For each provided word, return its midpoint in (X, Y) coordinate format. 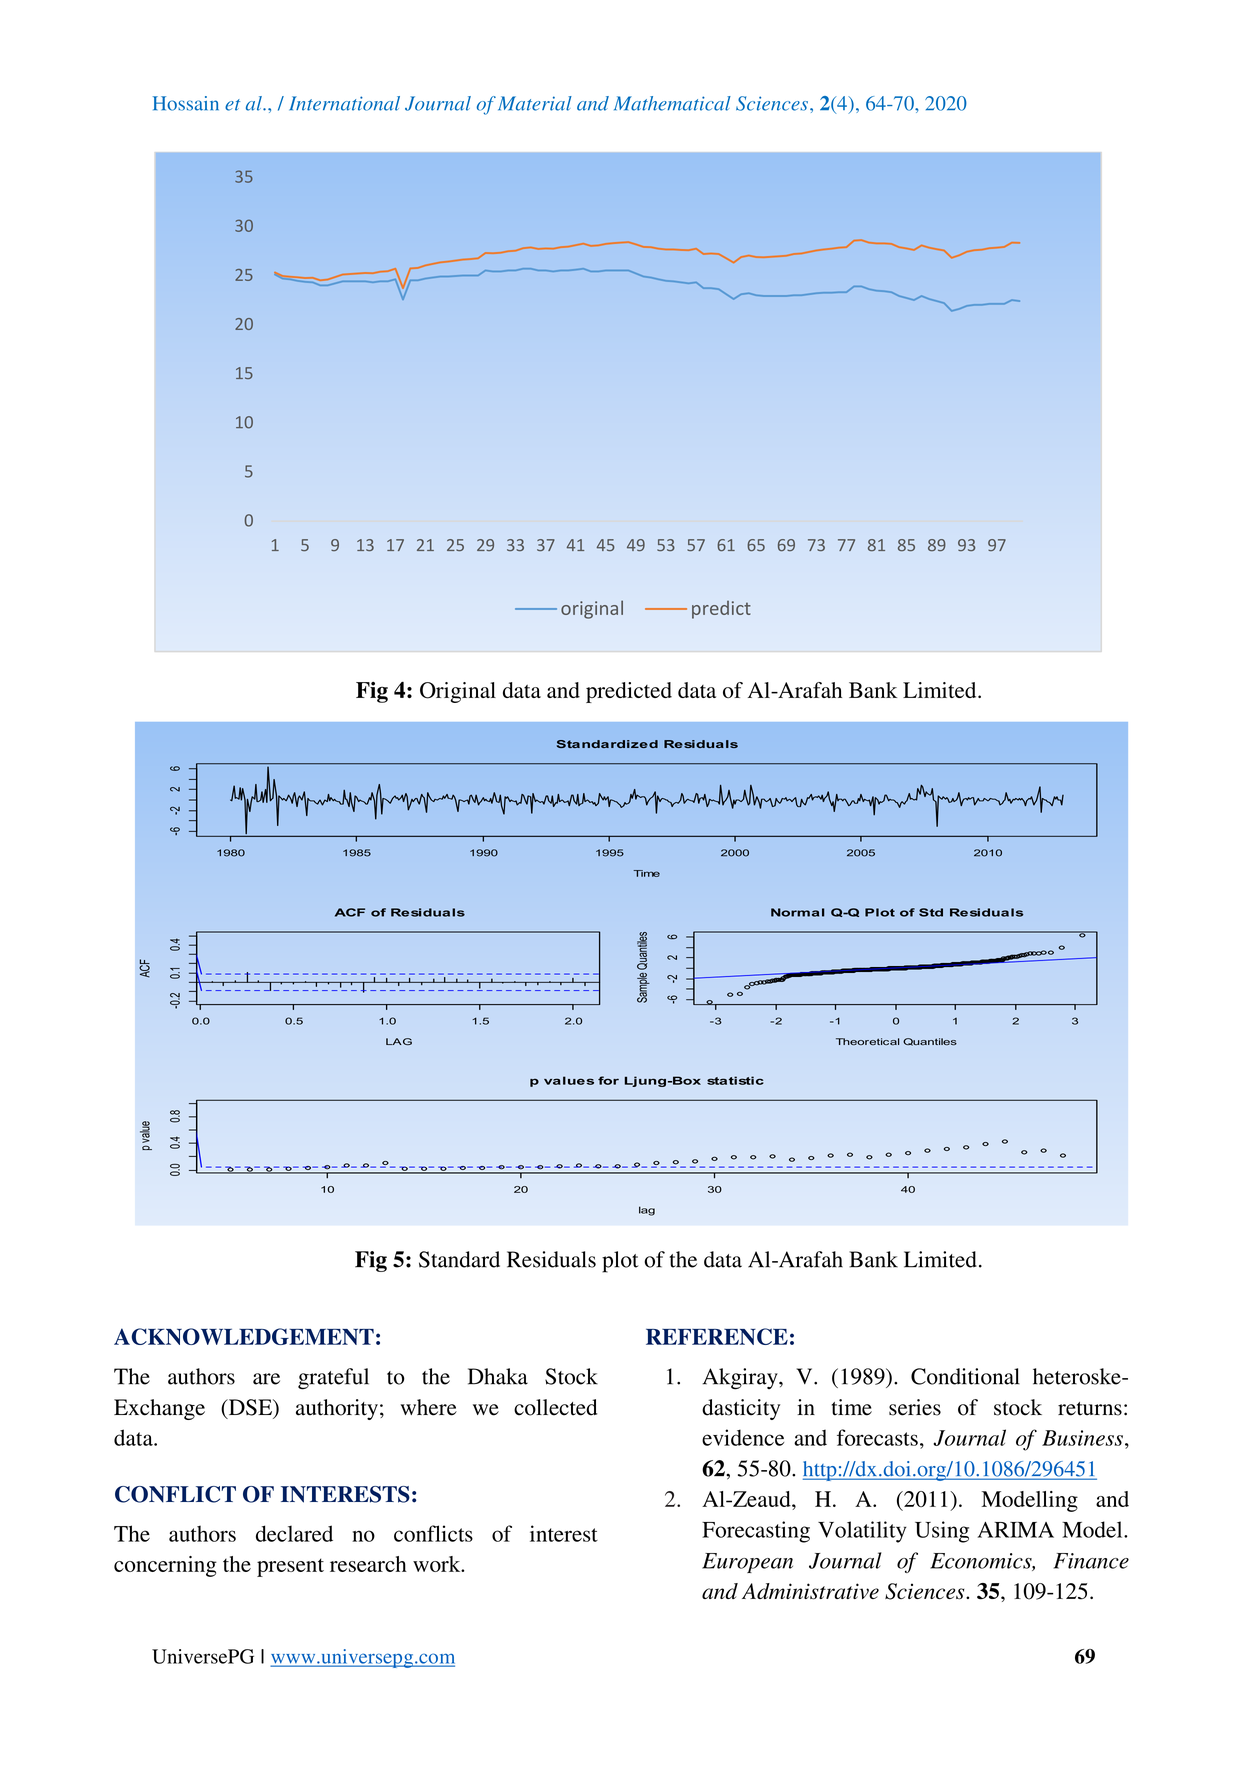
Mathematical (672, 103)
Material (535, 103)
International (344, 103)
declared (294, 1533)
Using (942, 1532)
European (747, 1563)
